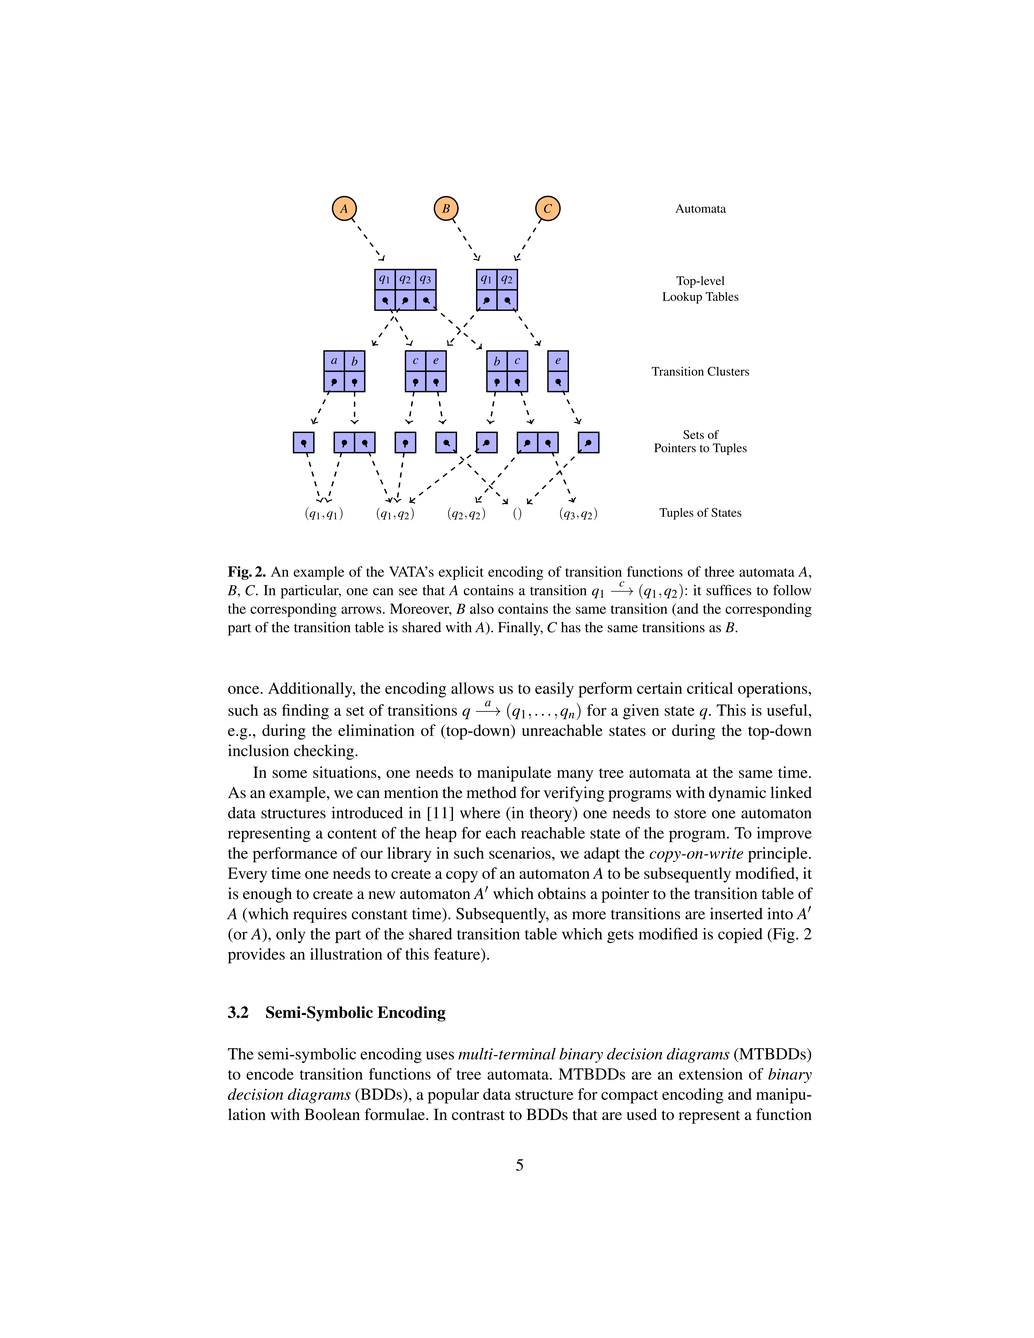 The width and height of the screenshot is (1034, 1338). I want to click on Lookup, so click(682, 298).
